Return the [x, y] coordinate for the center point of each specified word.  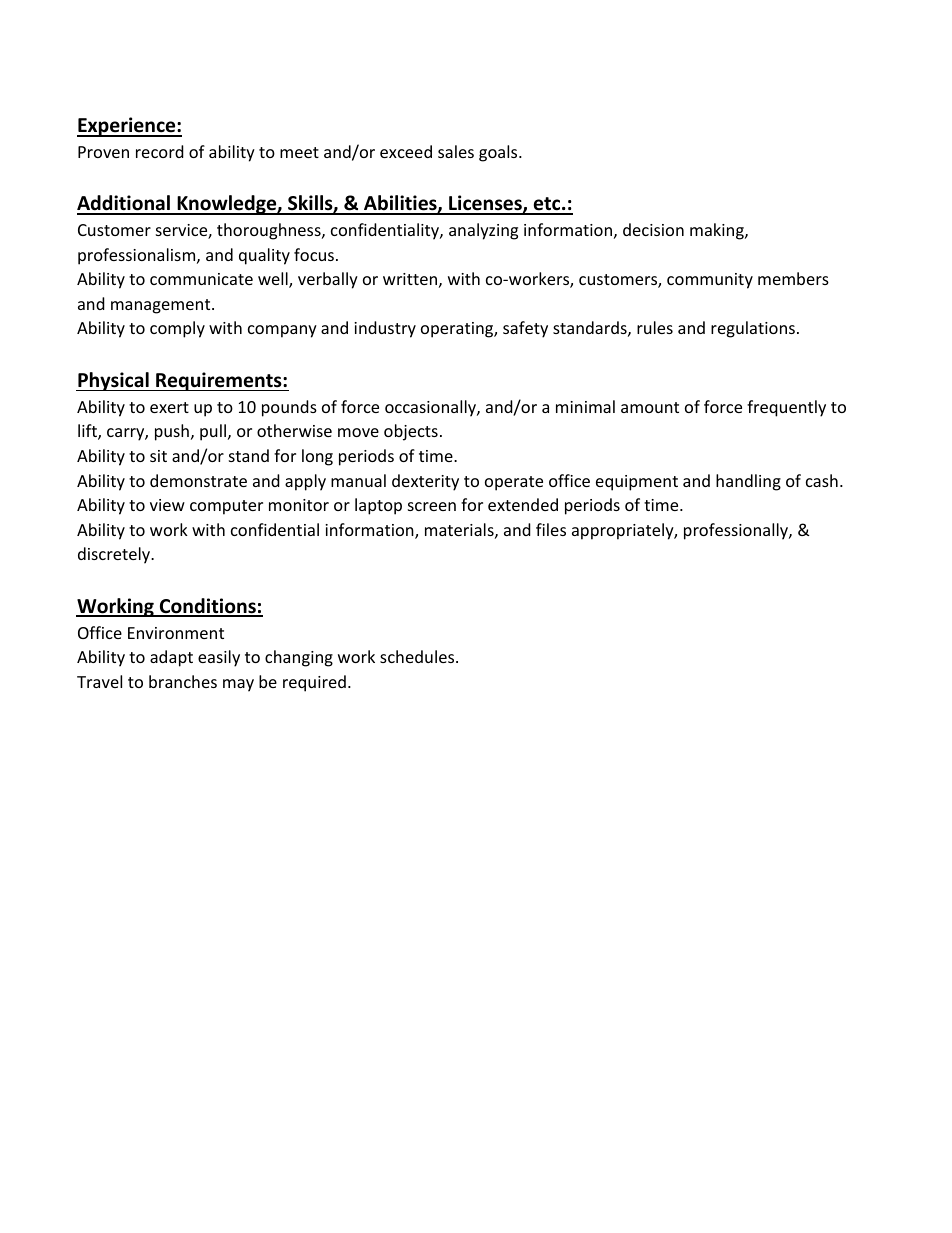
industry [385, 329]
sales [456, 151]
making [718, 231]
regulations [753, 329]
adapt [171, 658]
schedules [418, 656]
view [167, 505]
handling [748, 482]
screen [432, 506]
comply [177, 329]
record [160, 151]
